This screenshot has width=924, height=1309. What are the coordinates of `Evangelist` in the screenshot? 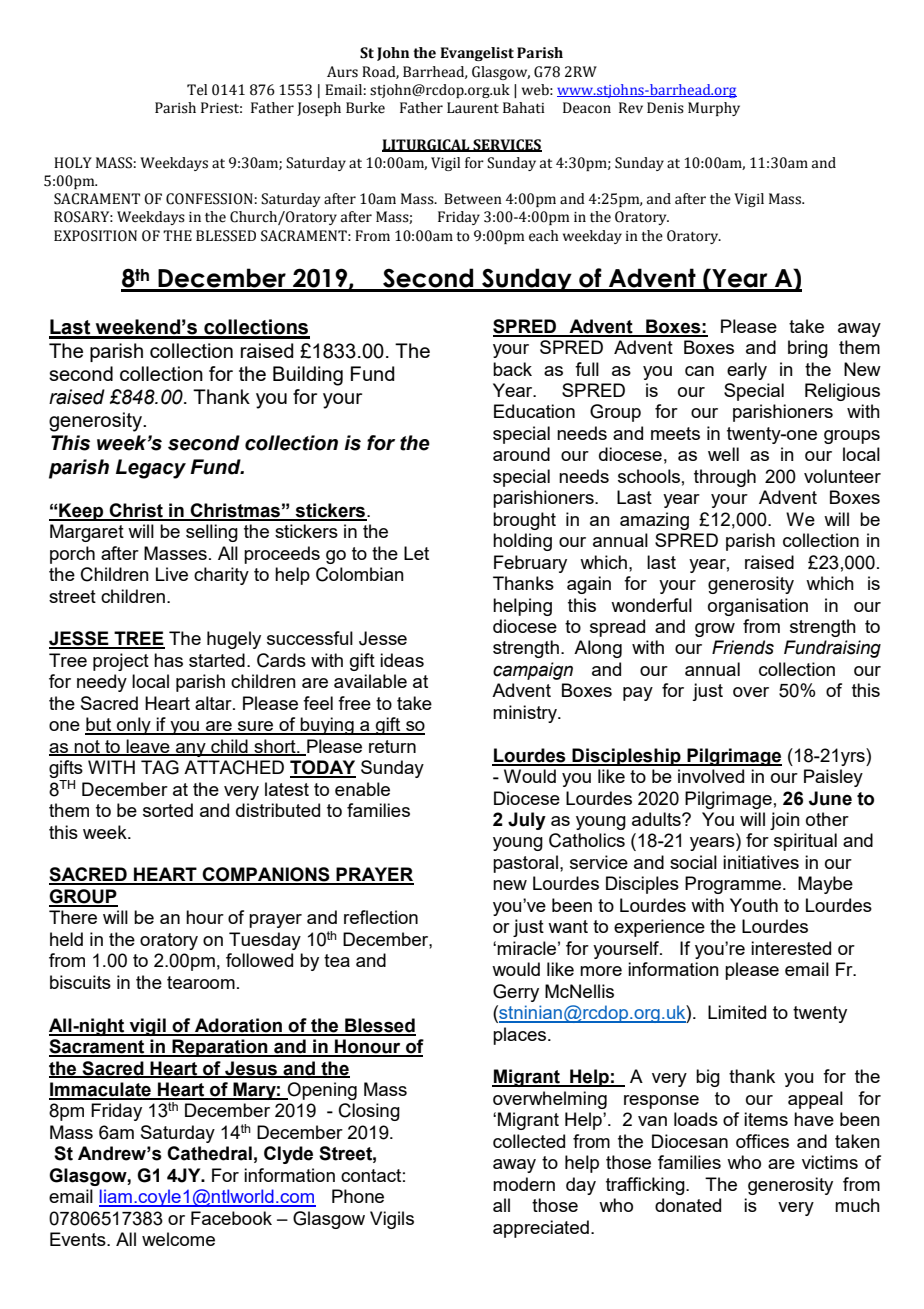 It's located at (477, 54).
